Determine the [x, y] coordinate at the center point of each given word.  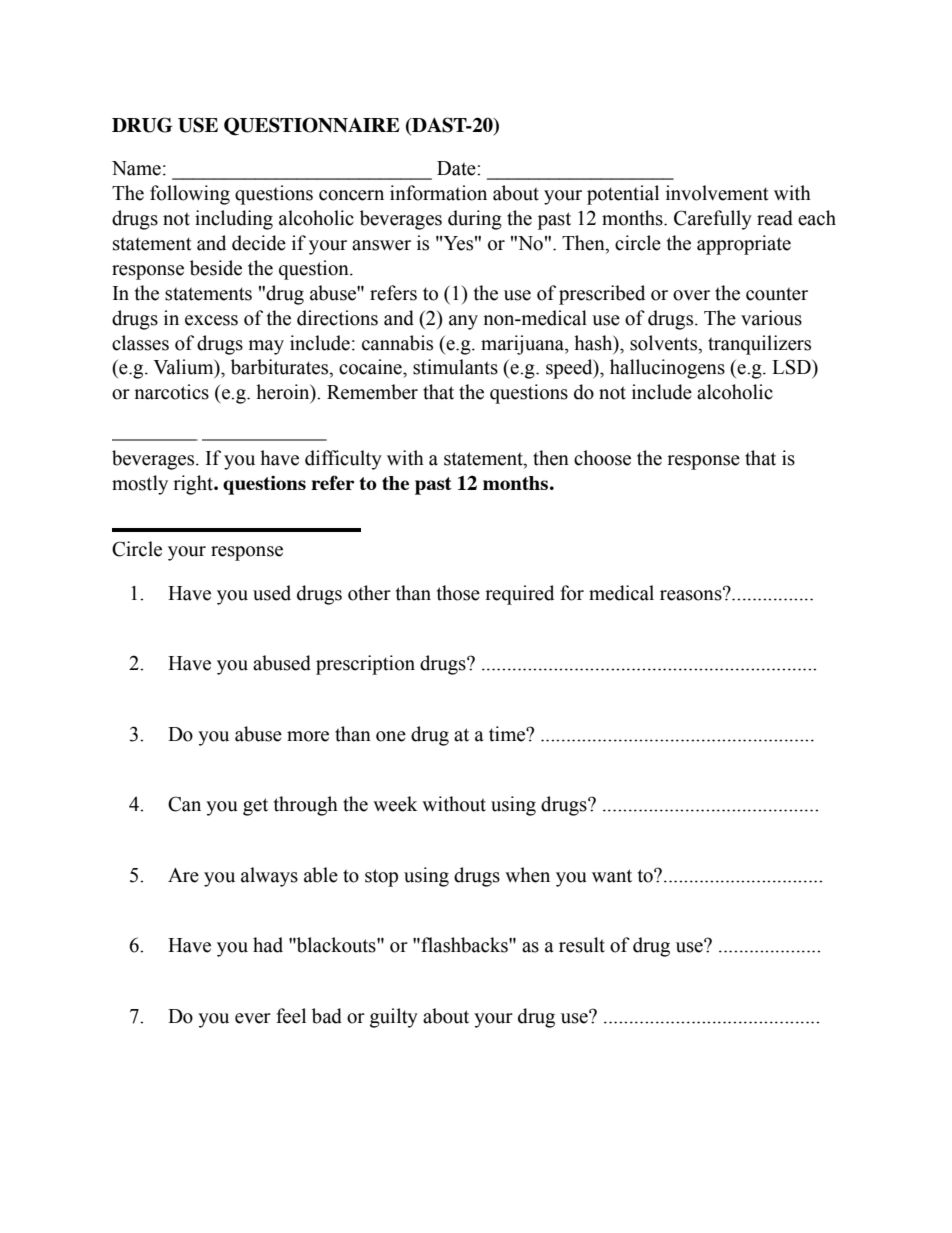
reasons [692, 594]
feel [291, 1016]
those [458, 593]
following [190, 195]
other [369, 593]
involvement [717, 193]
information [438, 193]
